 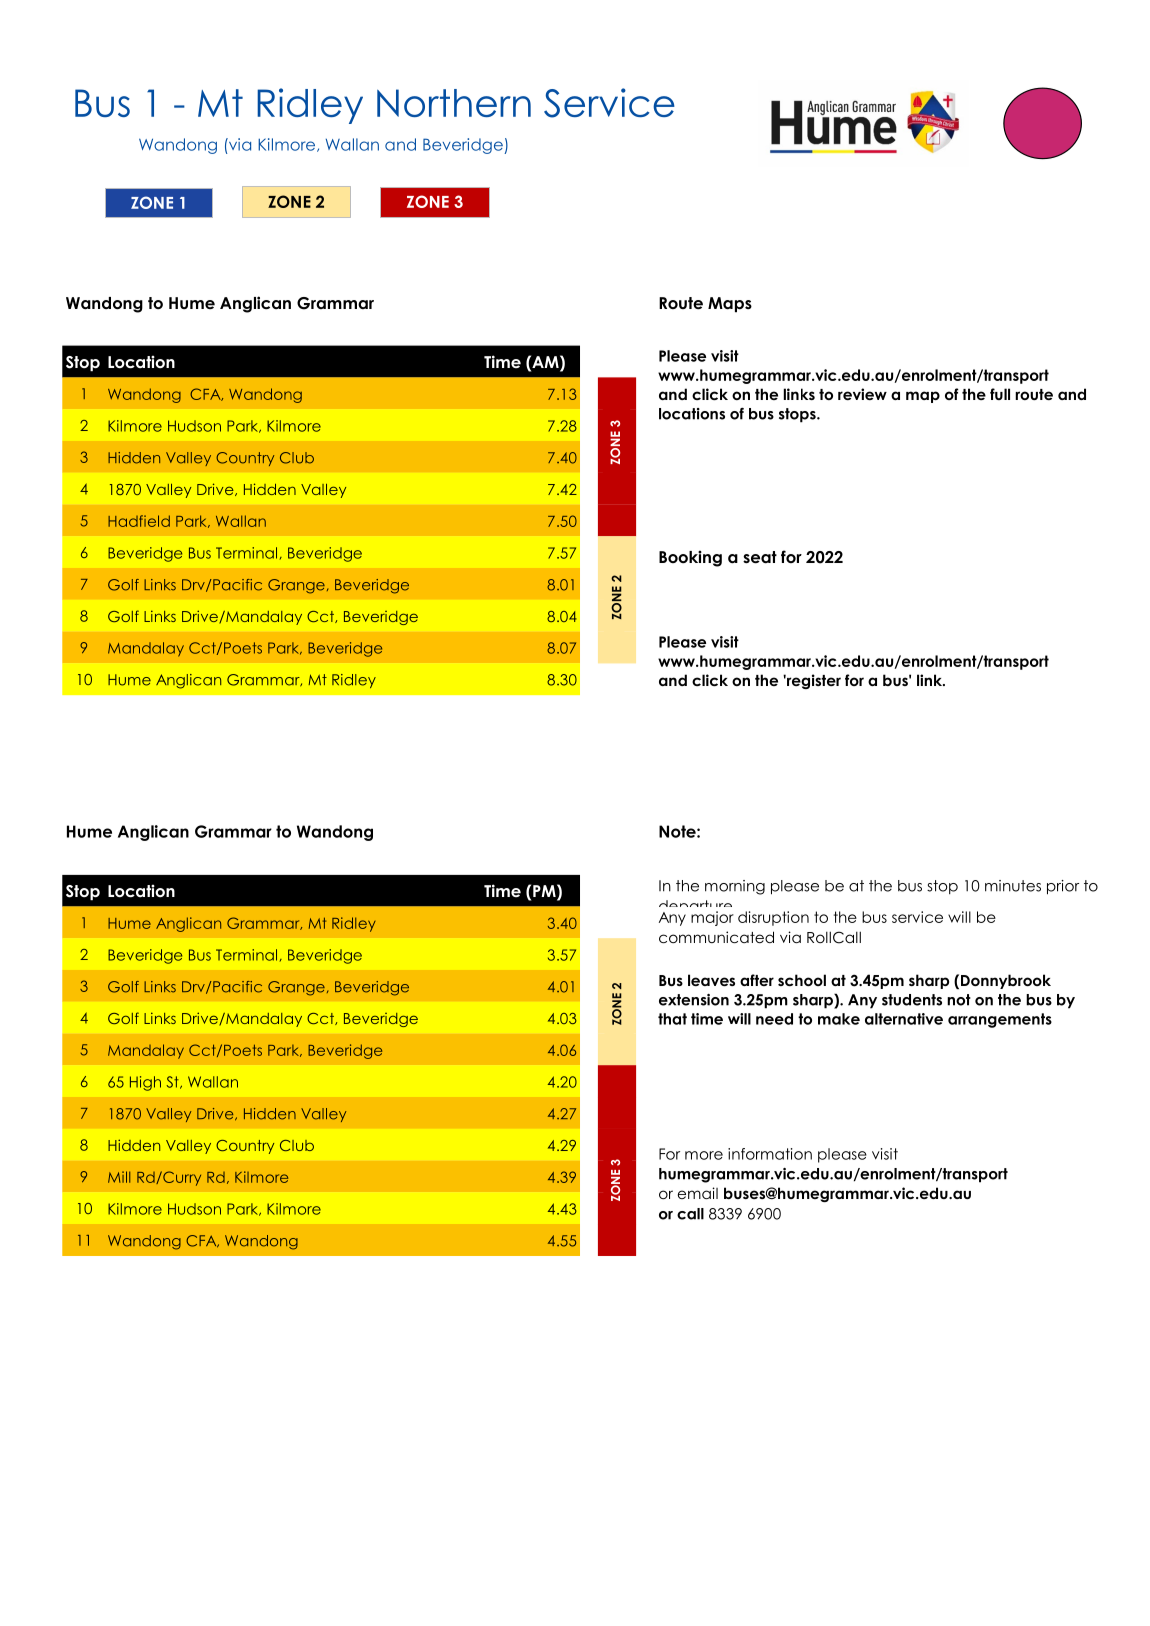 I want to click on Northern, so click(x=454, y=103).
